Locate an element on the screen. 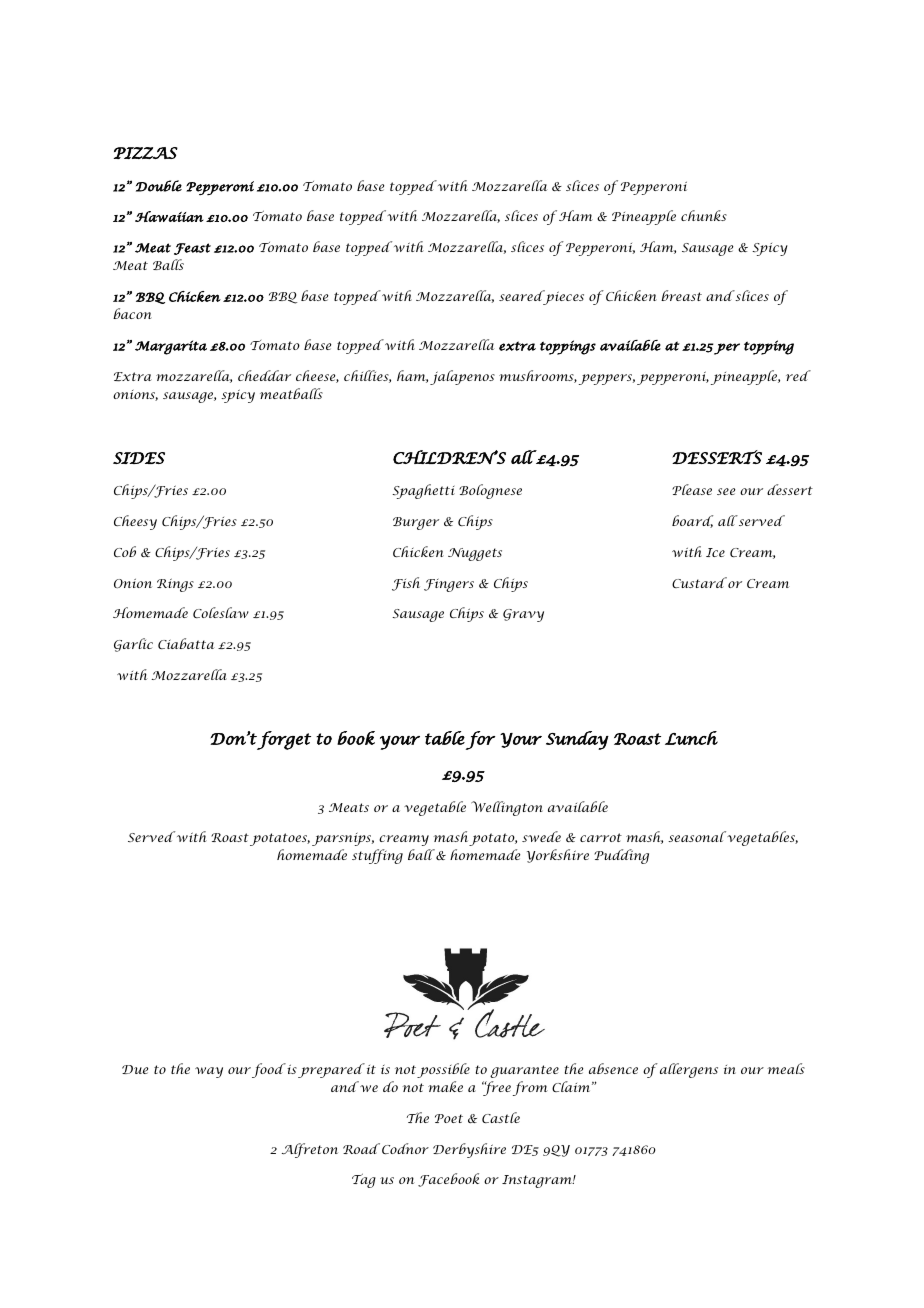 Image resolution: width=924 pixels, height=1308 pixels. chunks is located at coordinates (704, 215).
